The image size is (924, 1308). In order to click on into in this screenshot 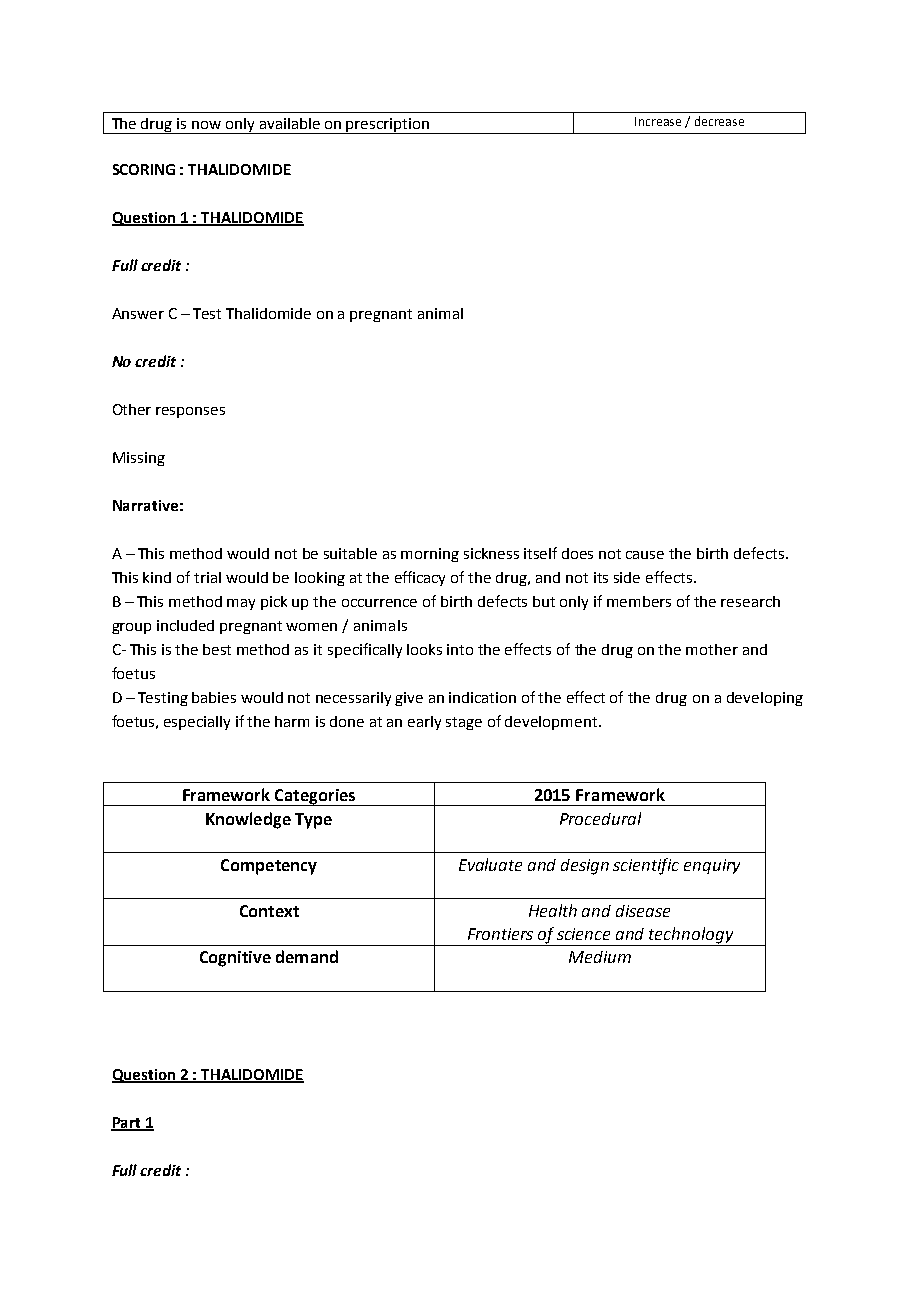, I will do `click(460, 649)`.
